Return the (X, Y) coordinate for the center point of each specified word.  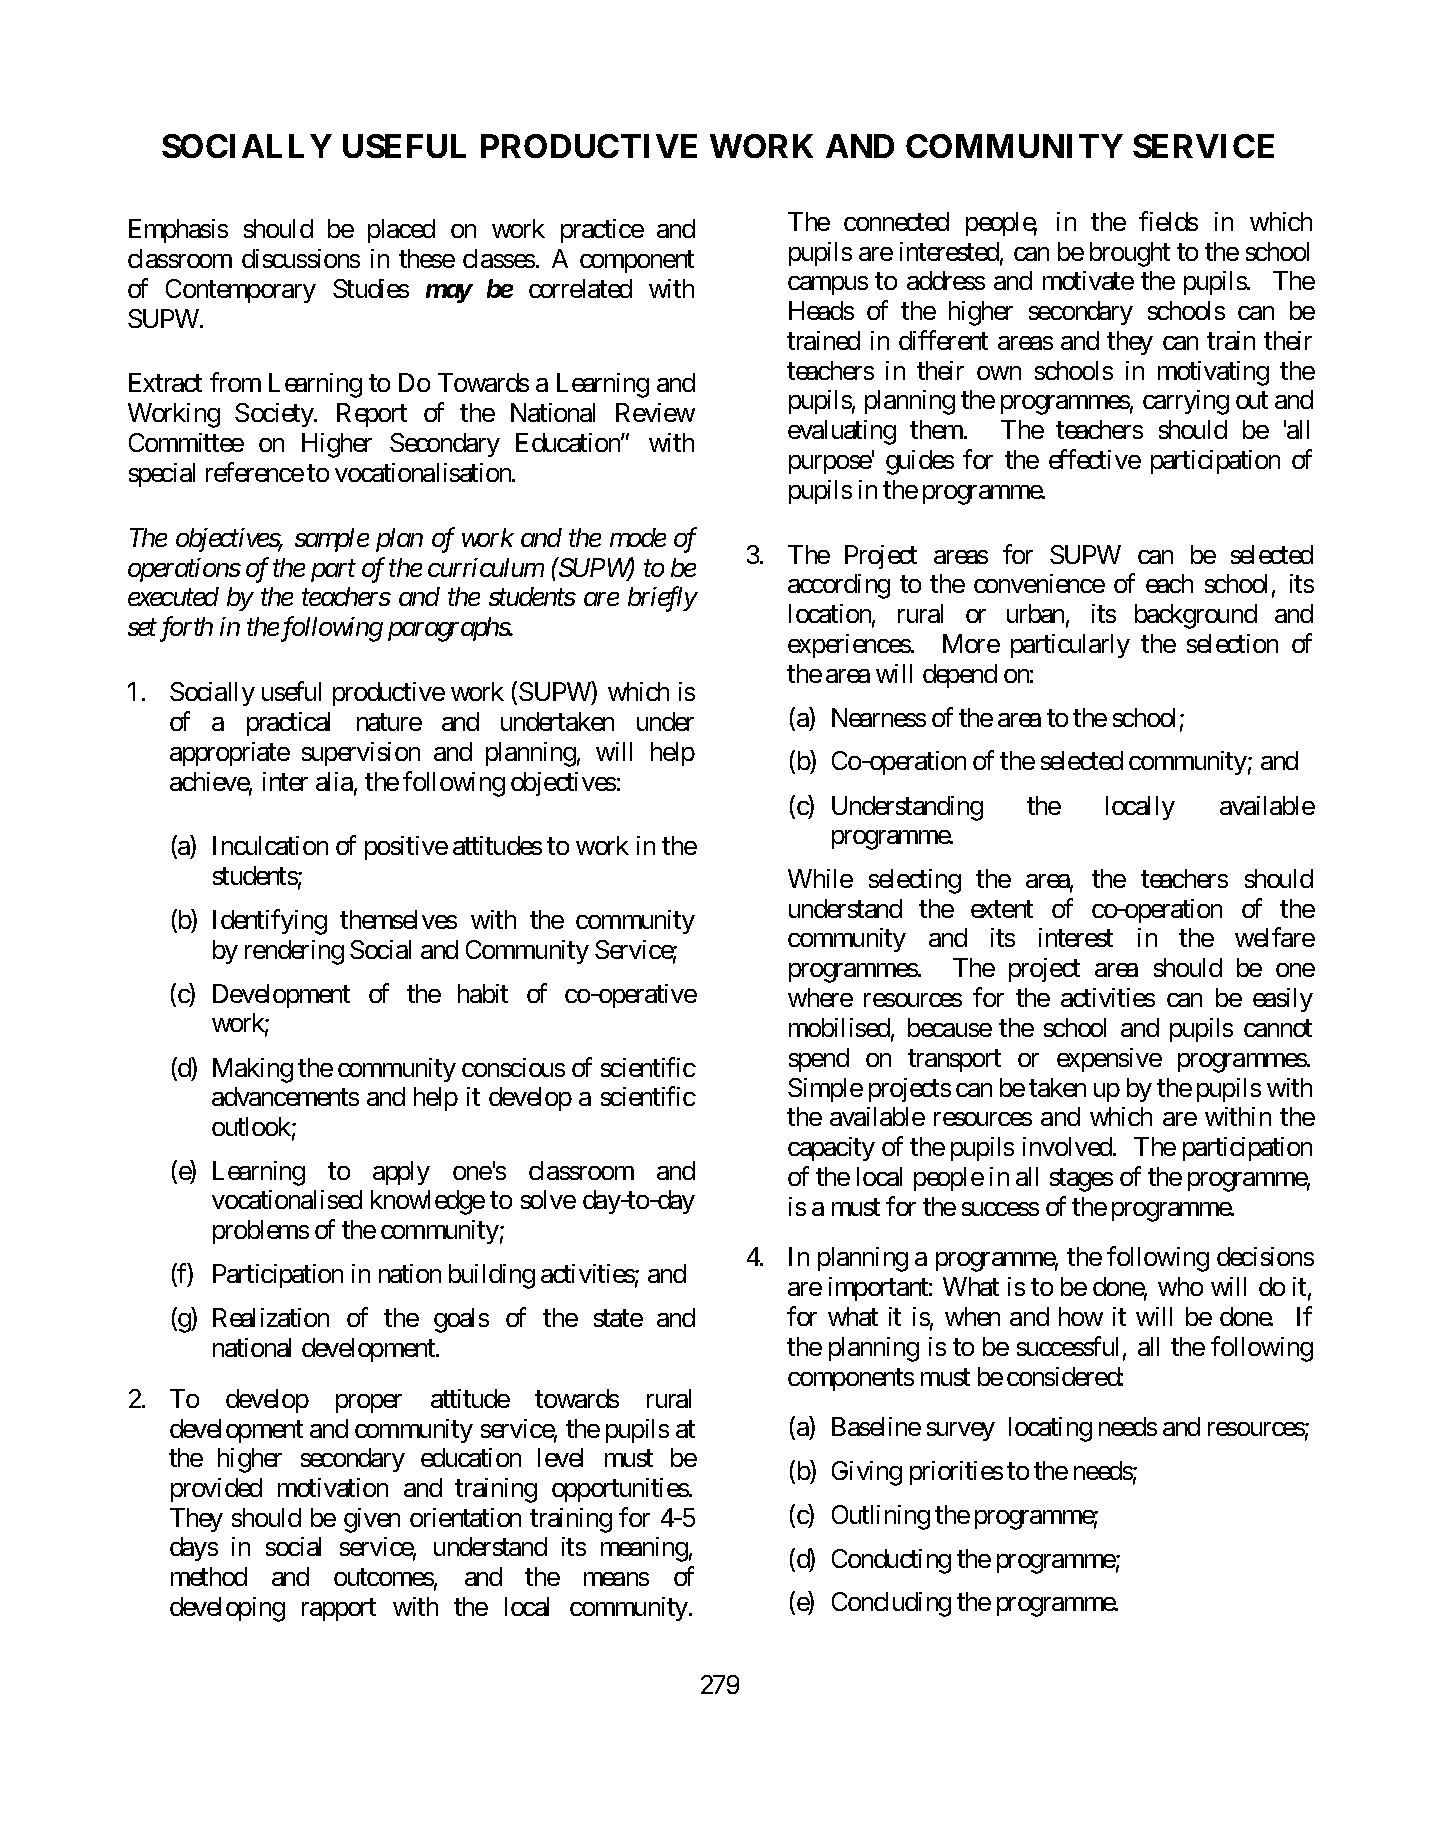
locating (1050, 1429)
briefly (662, 599)
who (1180, 1286)
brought (1130, 254)
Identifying (270, 922)
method (209, 1576)
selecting (915, 881)
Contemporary (241, 291)
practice (602, 231)
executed (173, 596)
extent (1002, 909)
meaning (644, 1549)
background (1196, 616)
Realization (271, 1317)
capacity (831, 1149)
